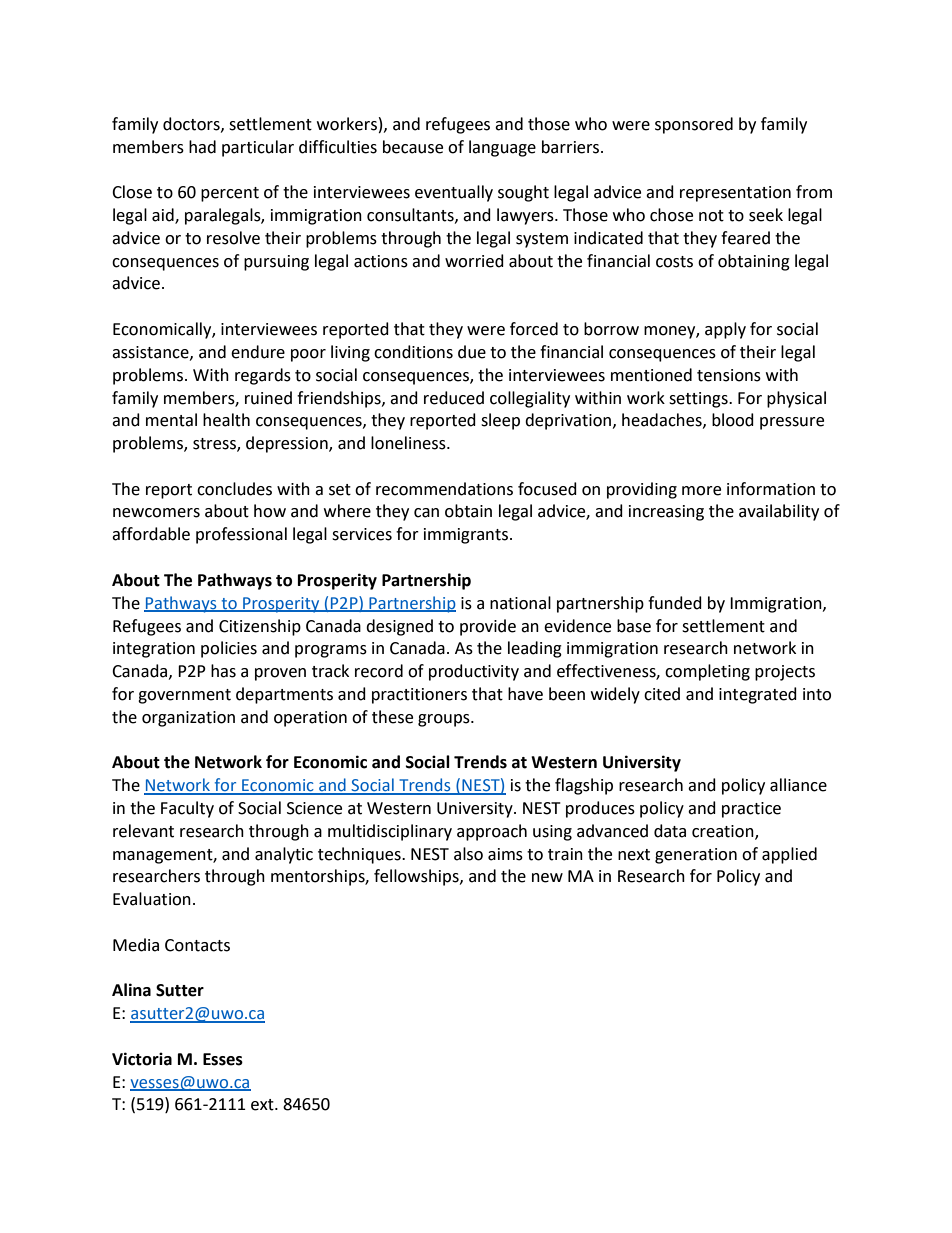 The image size is (952, 1233). Describe the element at coordinates (142, 1059) in the screenshot. I see `Victoria` at that location.
